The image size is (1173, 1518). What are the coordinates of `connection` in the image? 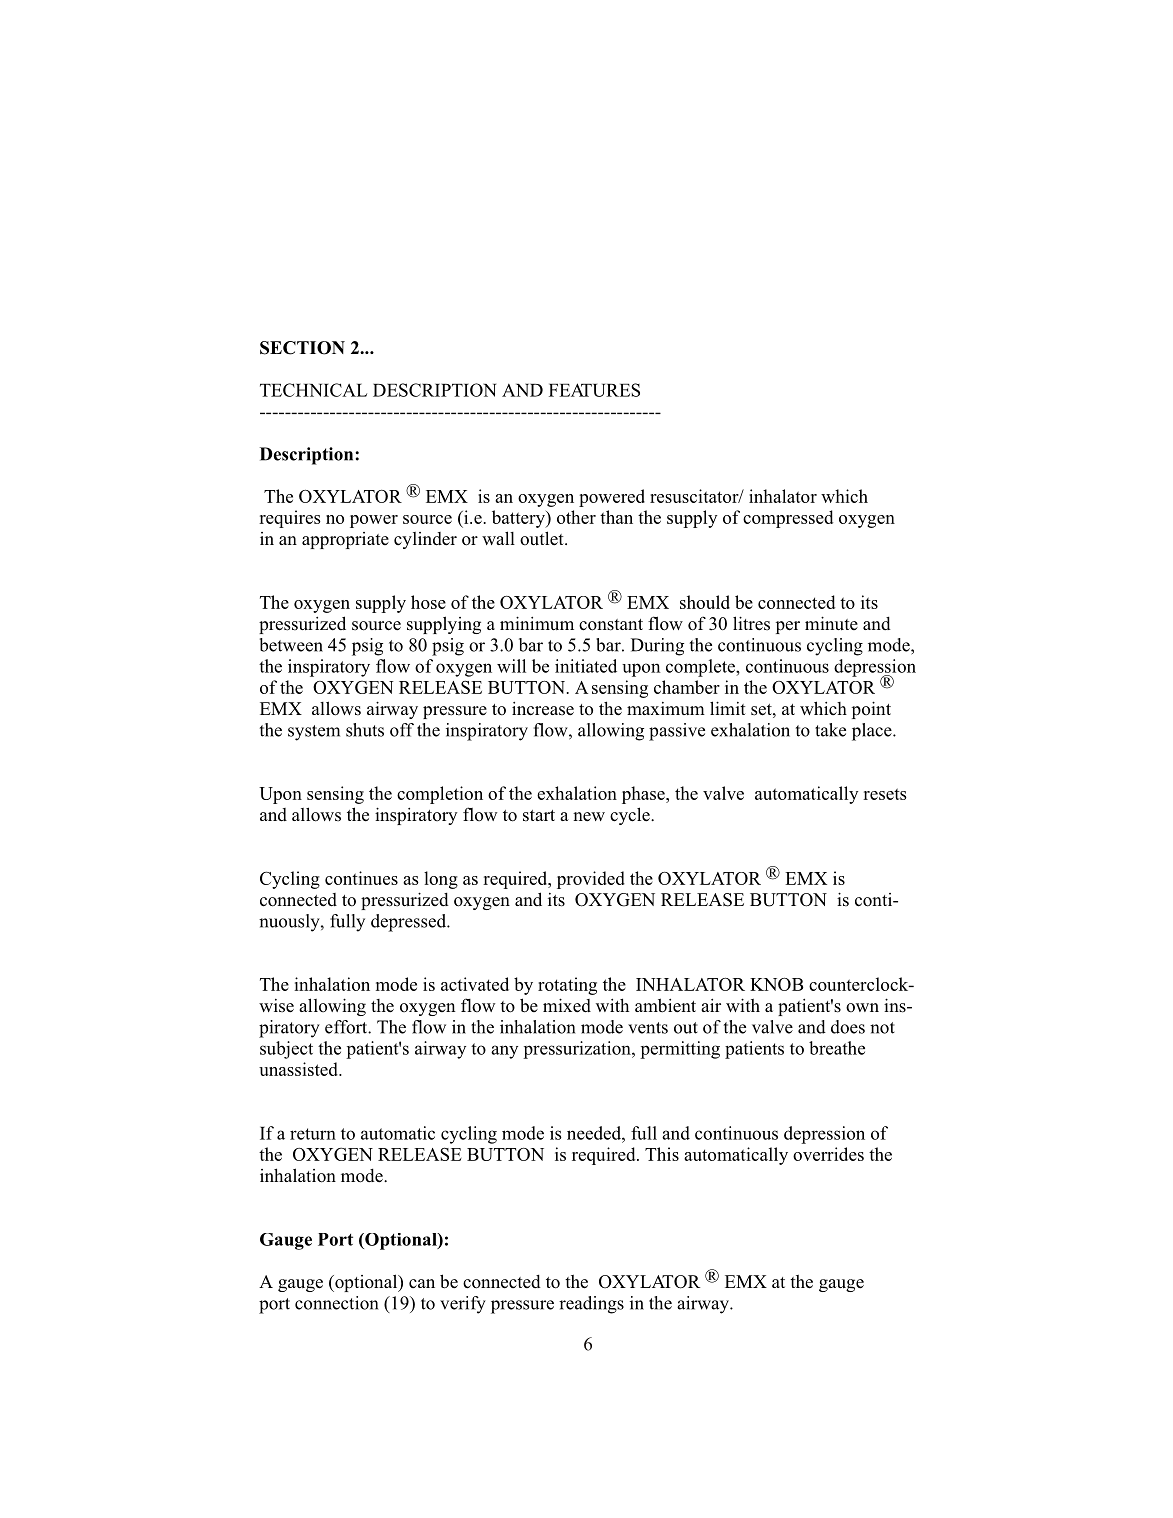 It's located at (337, 1303).
